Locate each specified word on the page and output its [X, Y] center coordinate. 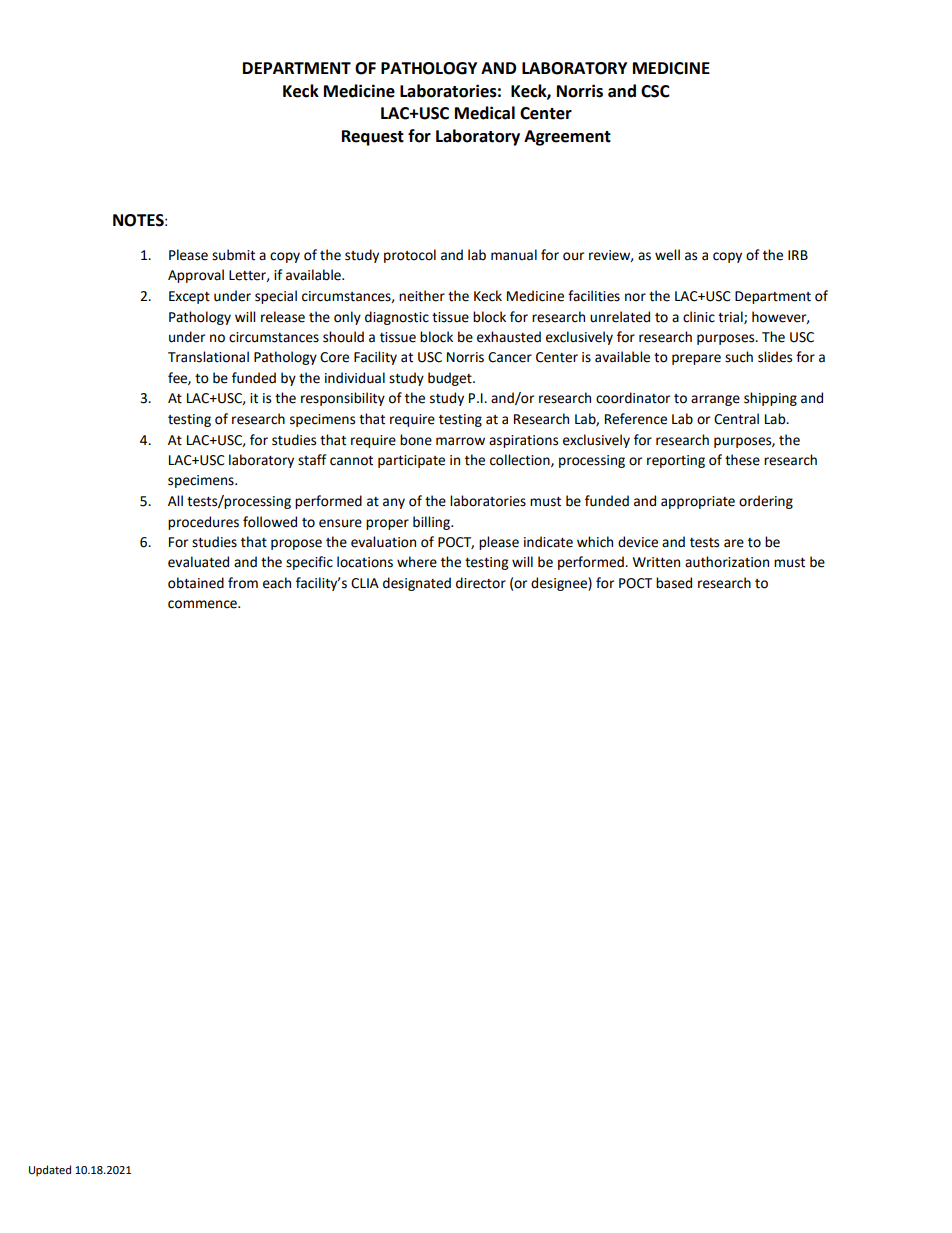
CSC [655, 91]
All [175, 500]
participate [411, 461]
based [674, 583]
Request [373, 138]
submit [233, 255]
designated [417, 584]
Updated [50, 1171]
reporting [676, 461]
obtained [196, 583]
